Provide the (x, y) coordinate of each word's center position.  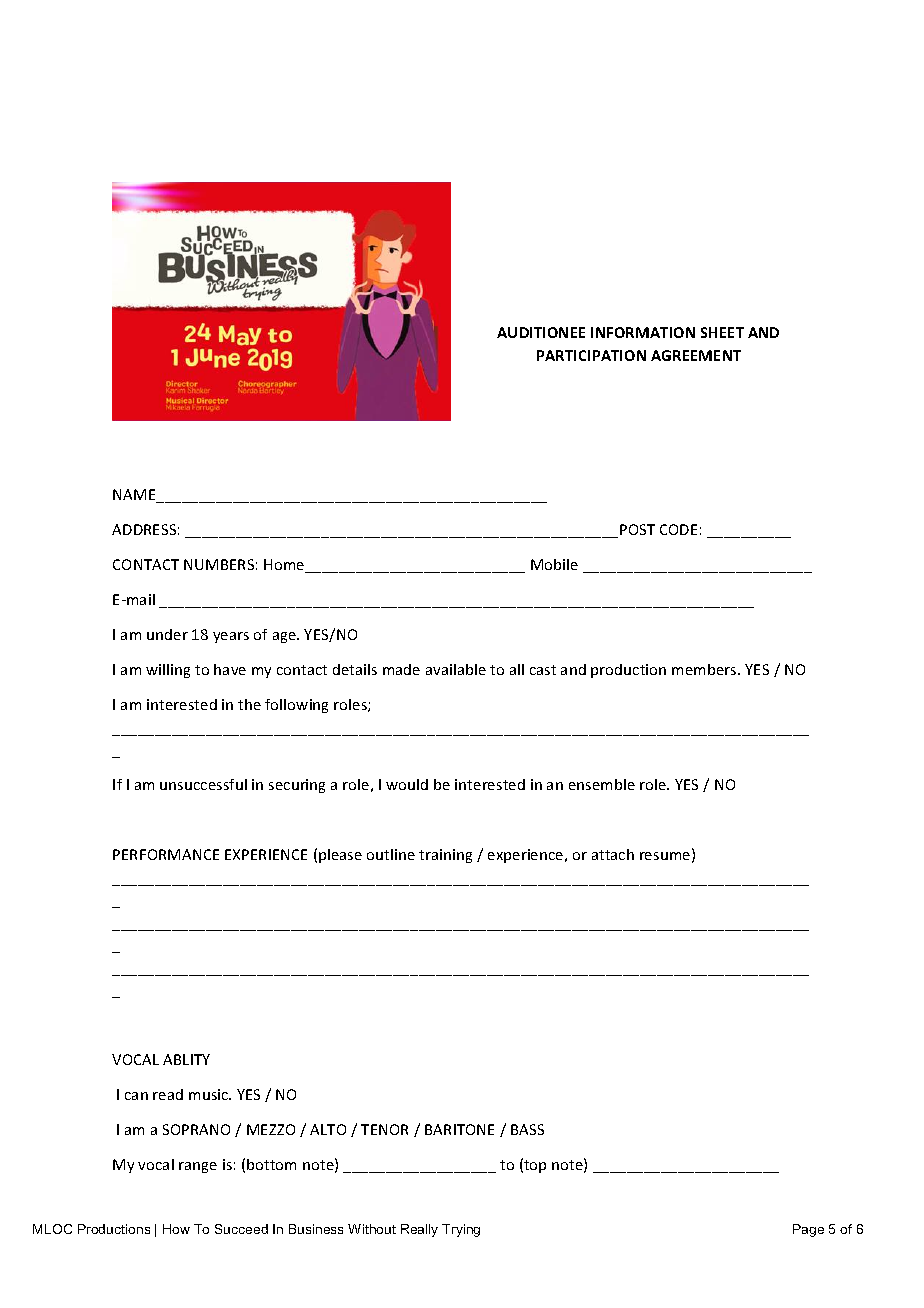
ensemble (602, 784)
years (231, 637)
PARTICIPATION (591, 355)
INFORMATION (643, 332)
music (210, 1094)
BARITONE (459, 1129)
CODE (678, 529)
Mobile (554, 564)
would (407, 784)
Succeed (241, 1229)
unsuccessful (203, 784)
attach (613, 854)
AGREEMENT (696, 355)
